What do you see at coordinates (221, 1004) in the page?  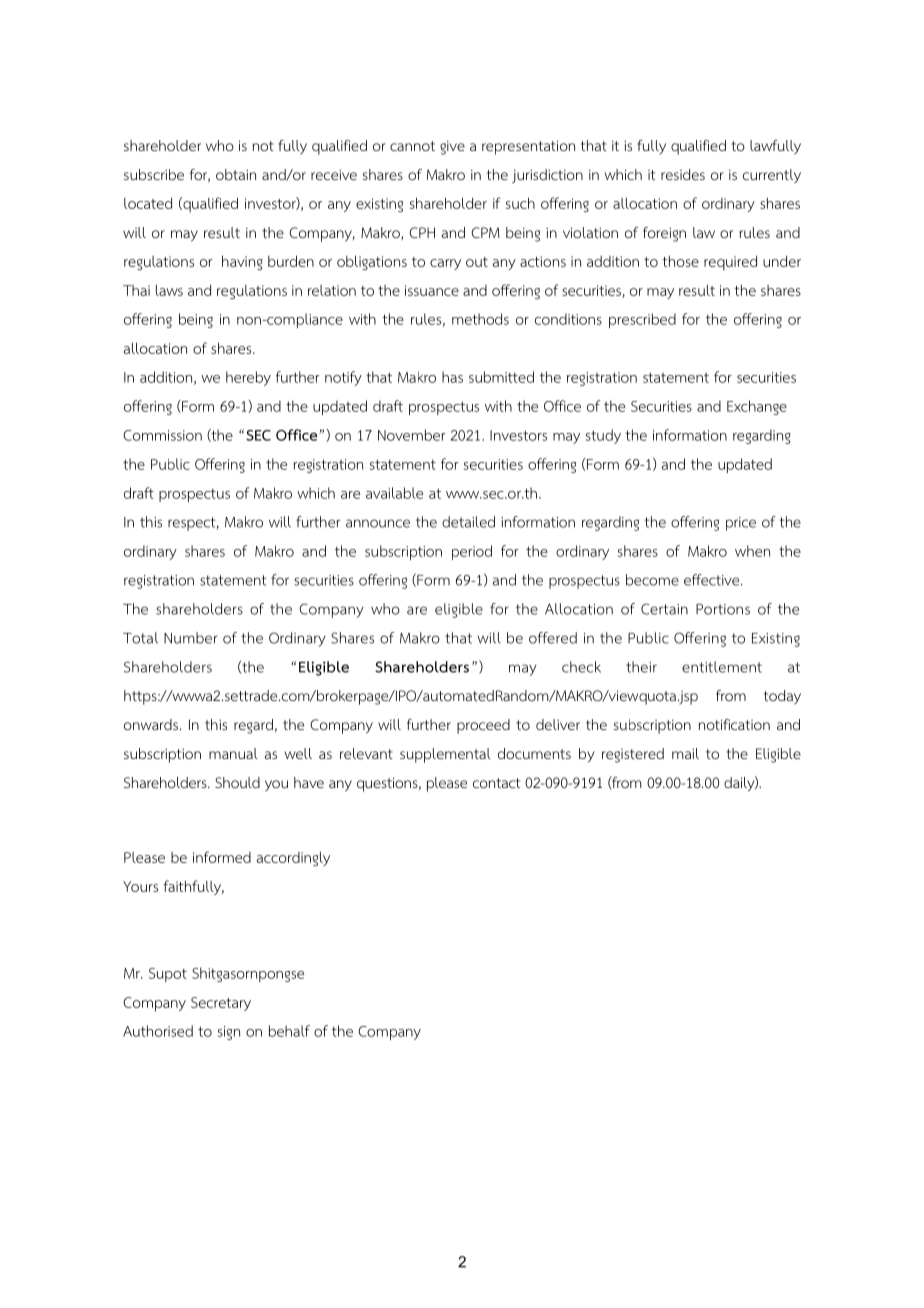 I see `Secretary` at bounding box center [221, 1004].
